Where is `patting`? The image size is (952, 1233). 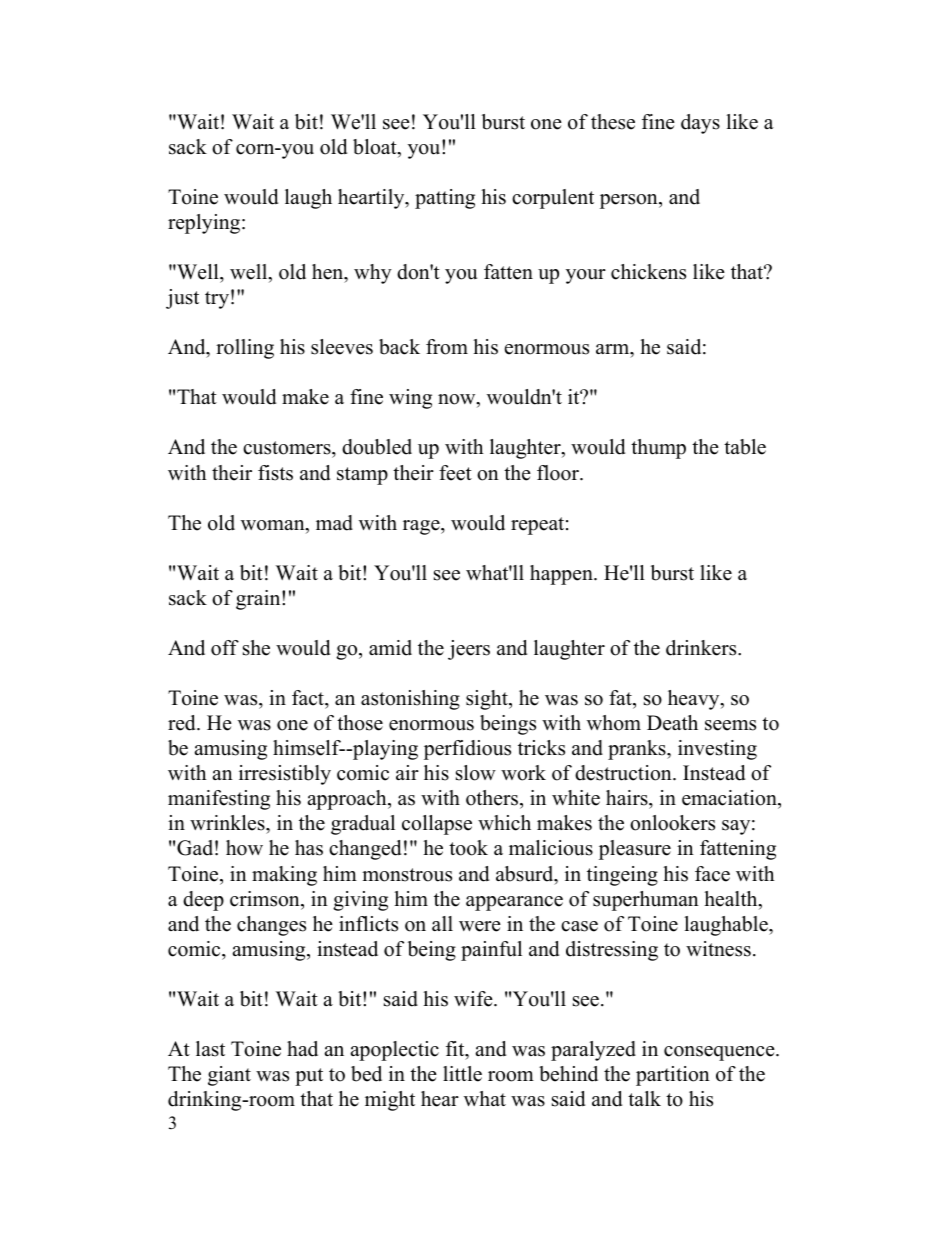
patting is located at coordinates (445, 199).
